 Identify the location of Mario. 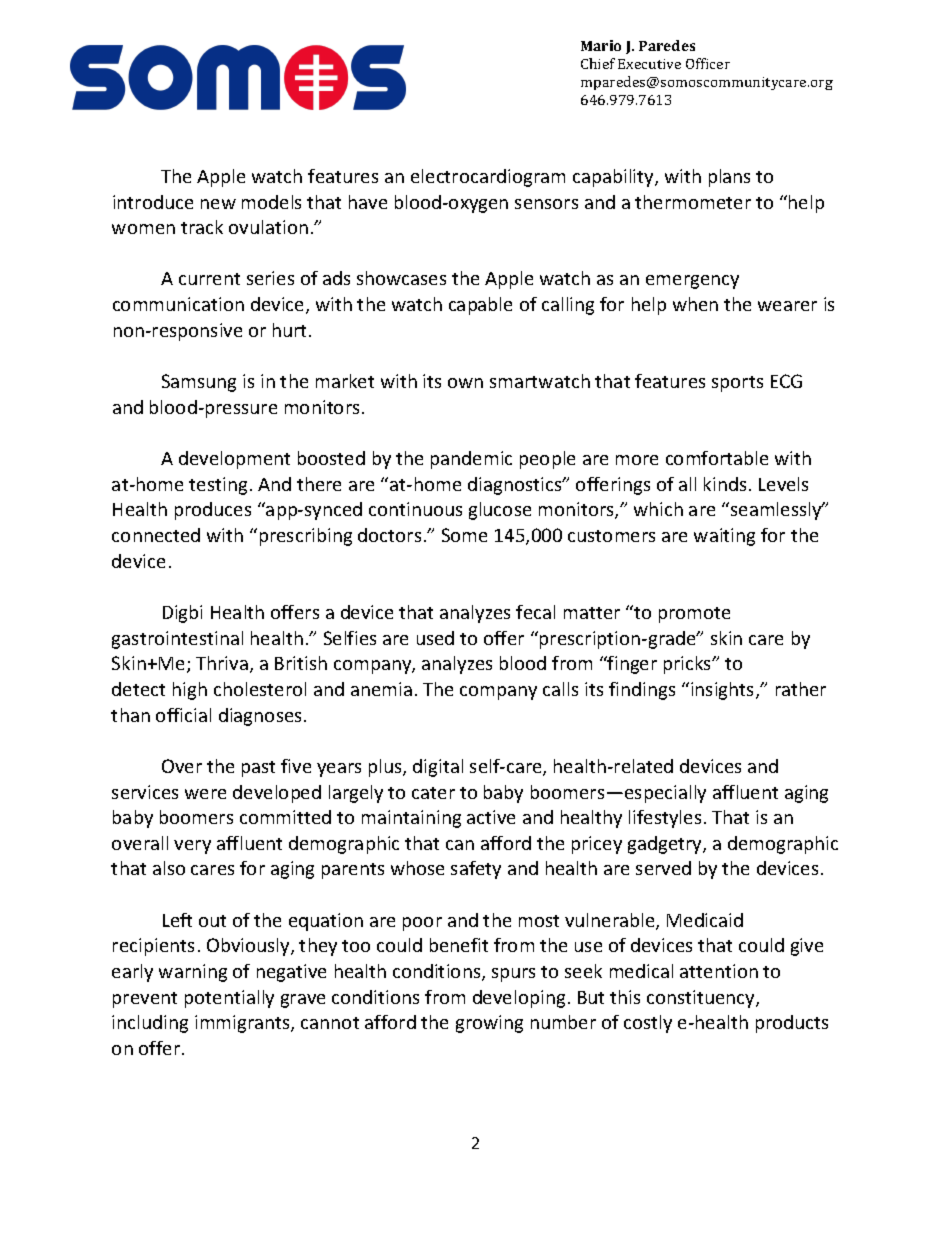
(601, 45).
